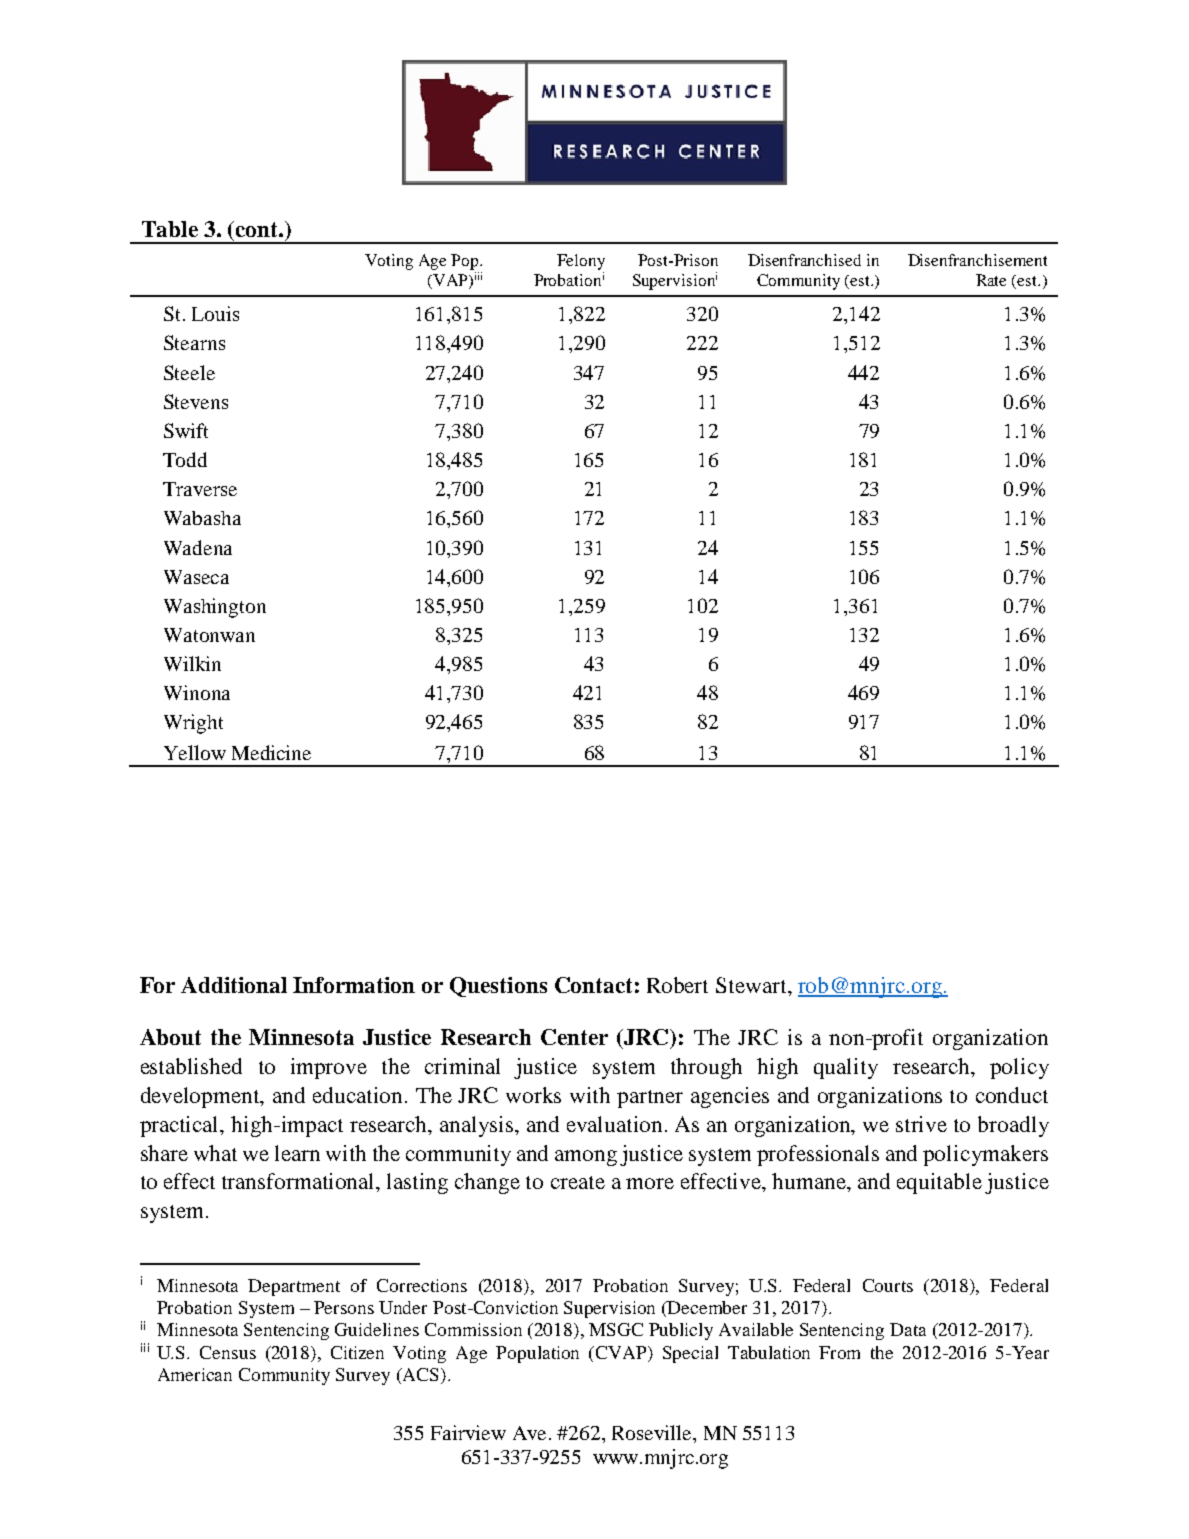 This document has height=1539, width=1189. Describe the element at coordinates (991, 280) in the document. I see `Rate` at that location.
